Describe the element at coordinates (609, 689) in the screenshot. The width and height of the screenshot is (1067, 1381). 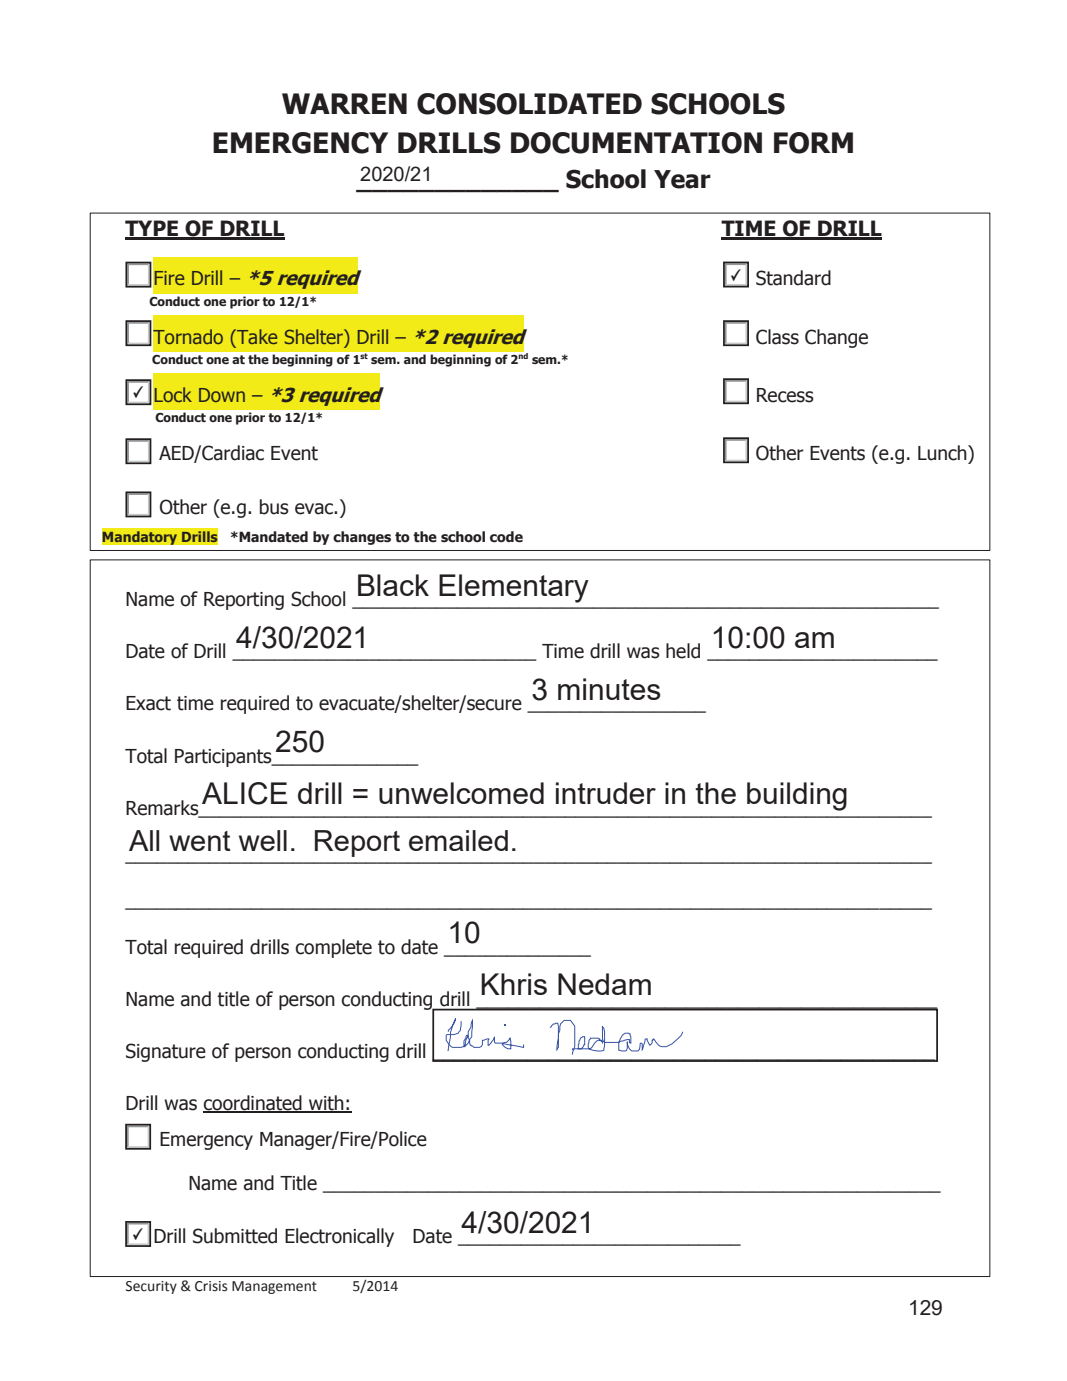
I see `minutes` at that location.
